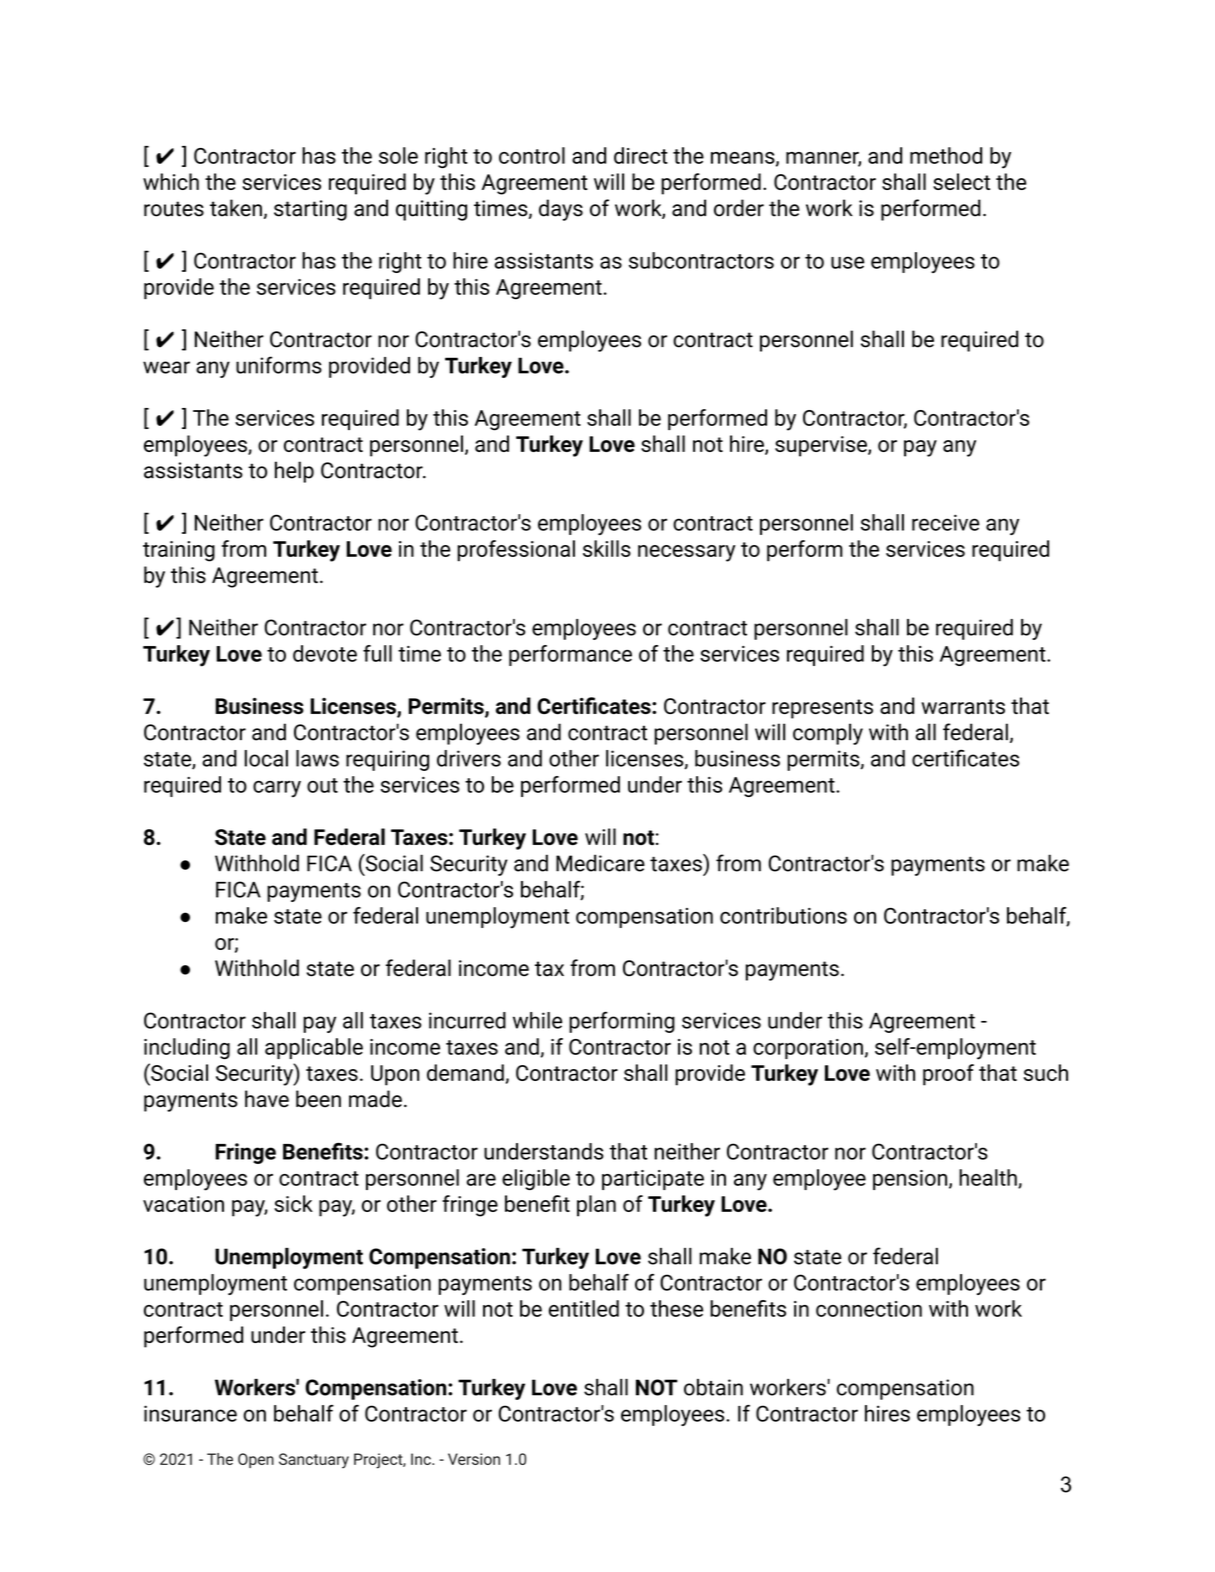 This screenshot has height=1572, width=1215. Describe the element at coordinates (946, 522) in the screenshot. I see `receive` at that location.
